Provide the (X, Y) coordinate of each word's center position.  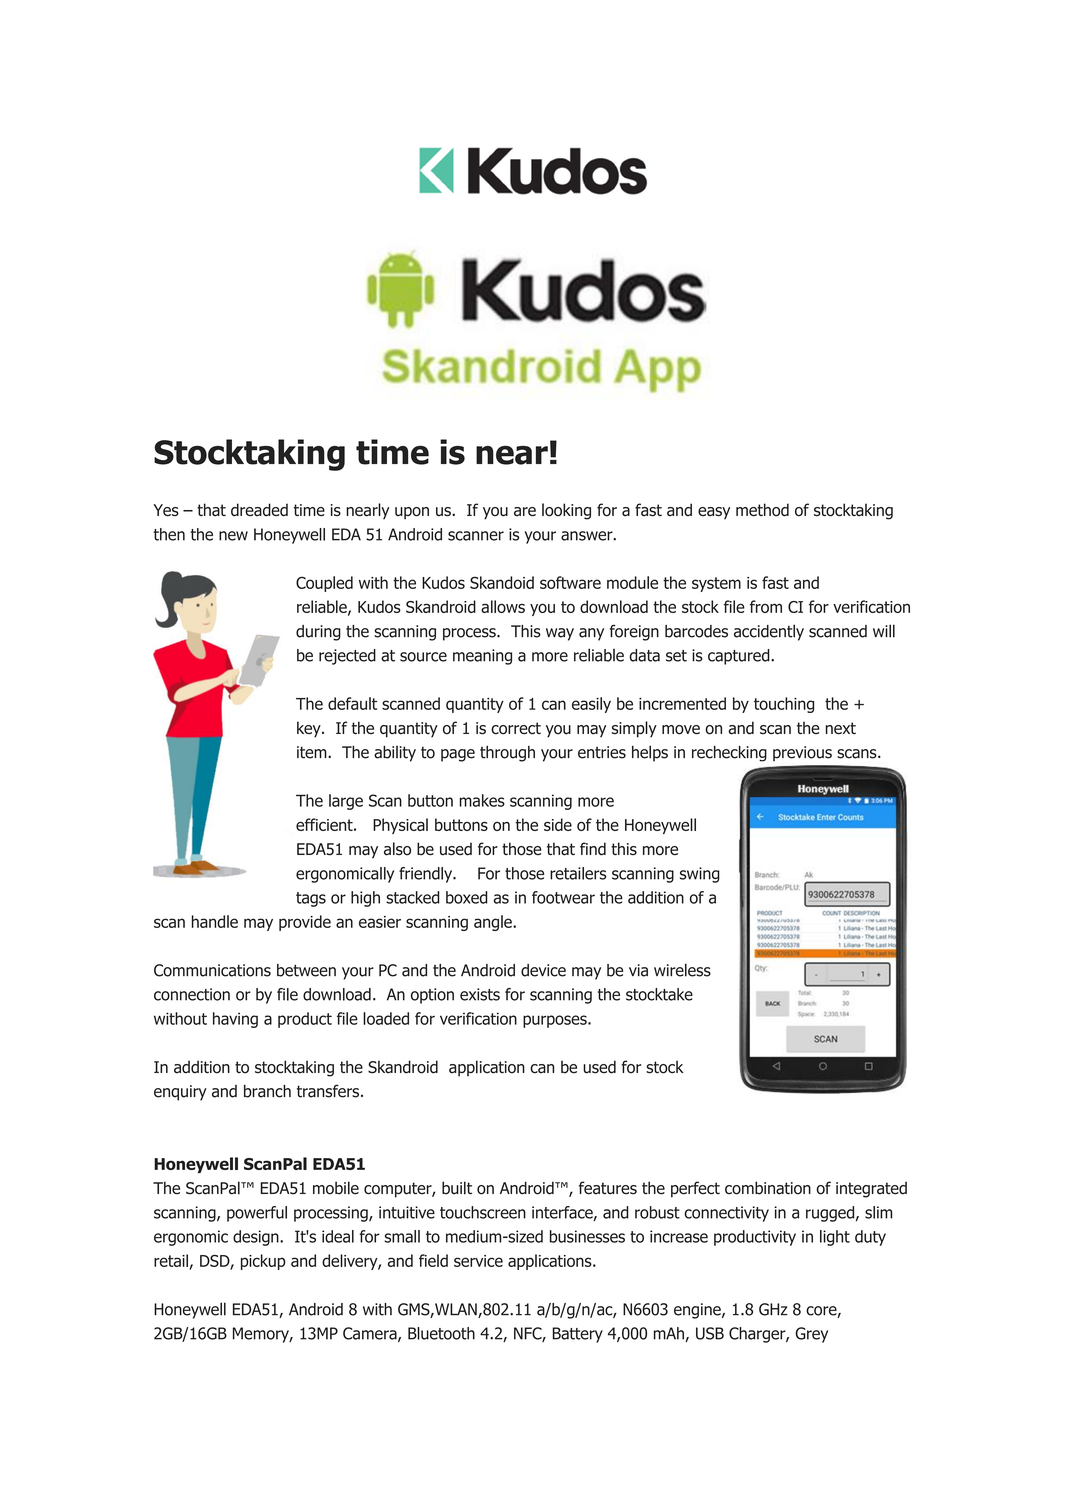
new (233, 536)
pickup (263, 1262)
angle (494, 923)
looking (566, 511)
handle (215, 921)
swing (700, 875)
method (762, 510)
